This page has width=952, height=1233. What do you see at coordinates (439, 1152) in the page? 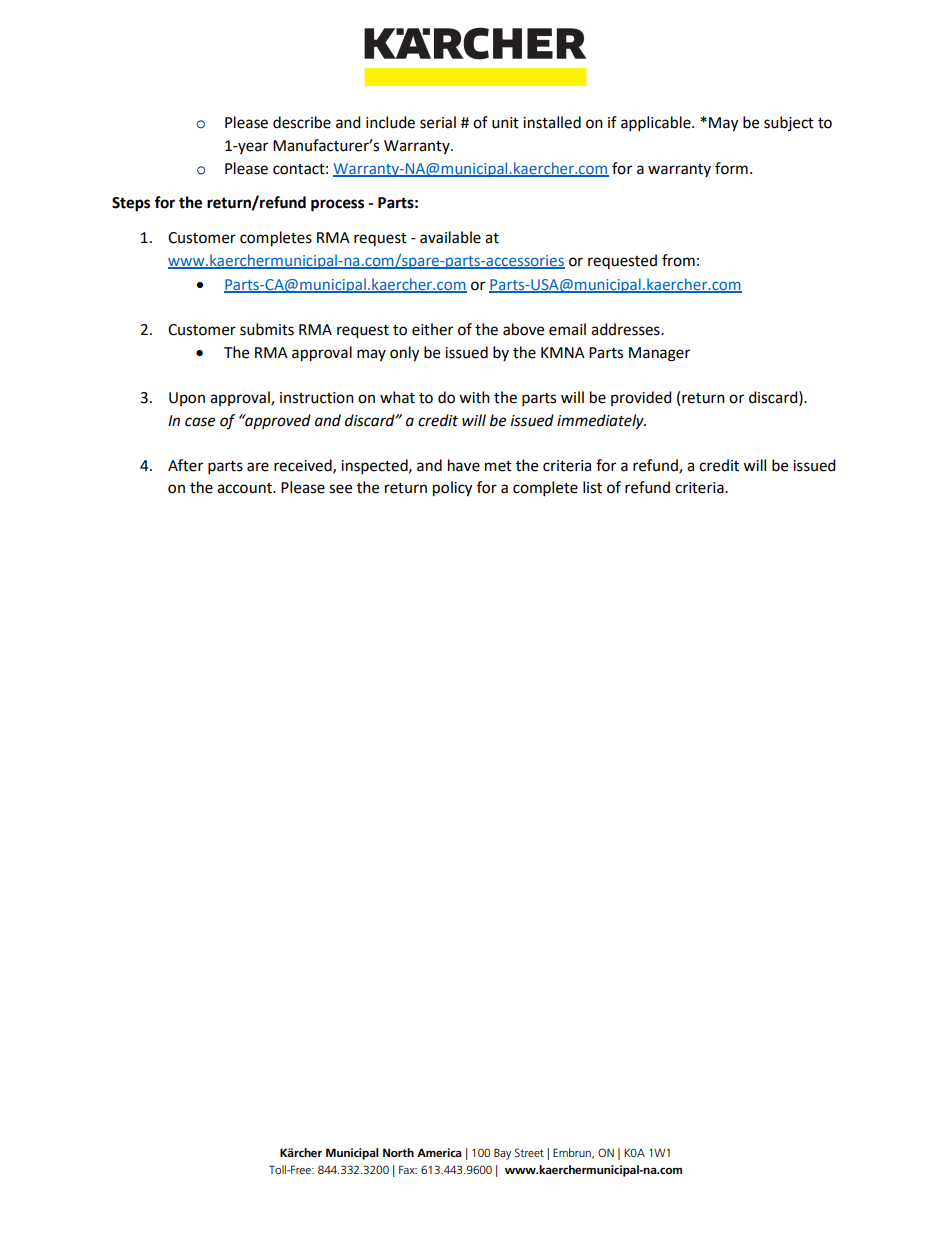
I see `America` at bounding box center [439, 1152].
